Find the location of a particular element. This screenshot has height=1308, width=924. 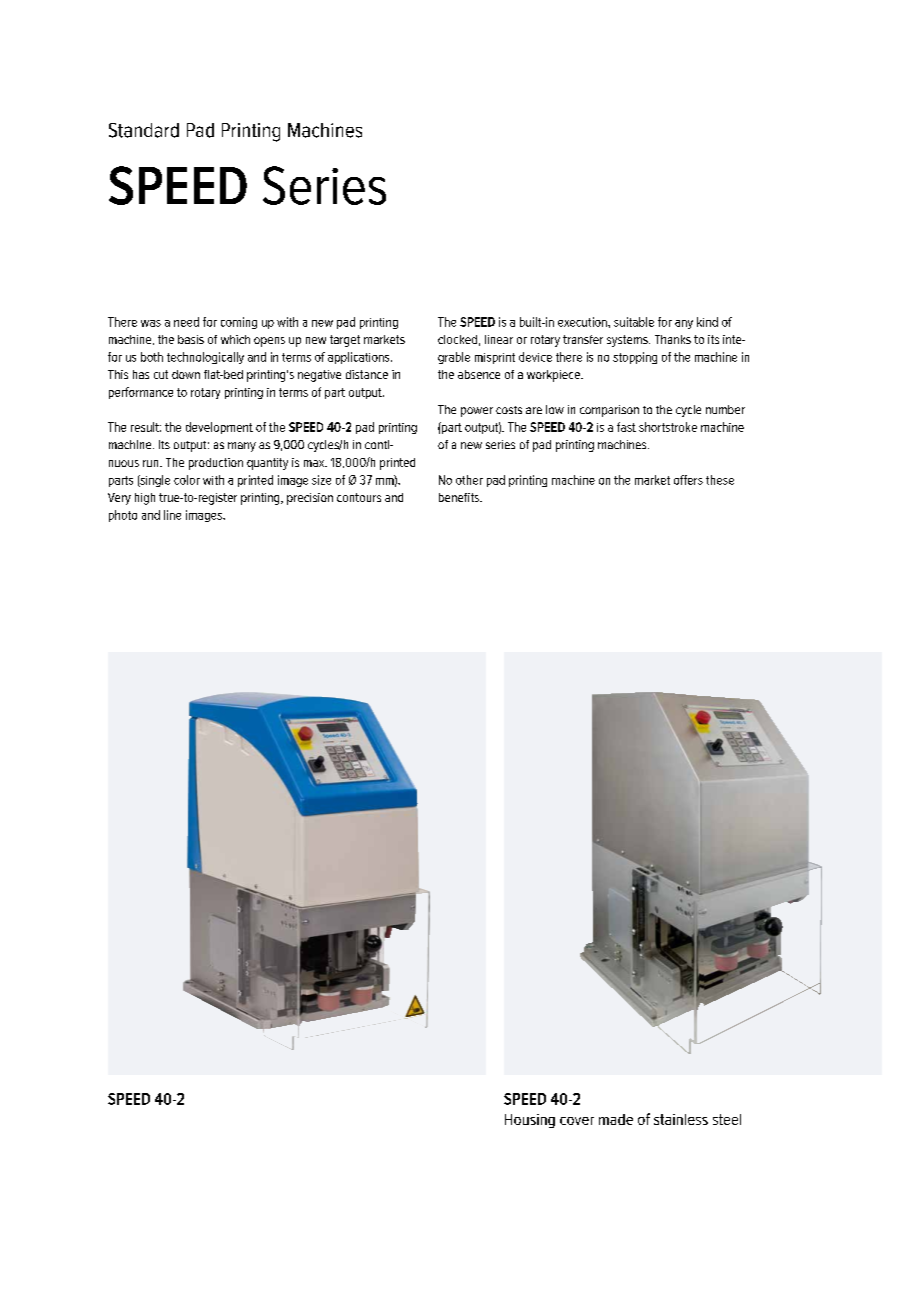

offers is located at coordinates (688, 480).
